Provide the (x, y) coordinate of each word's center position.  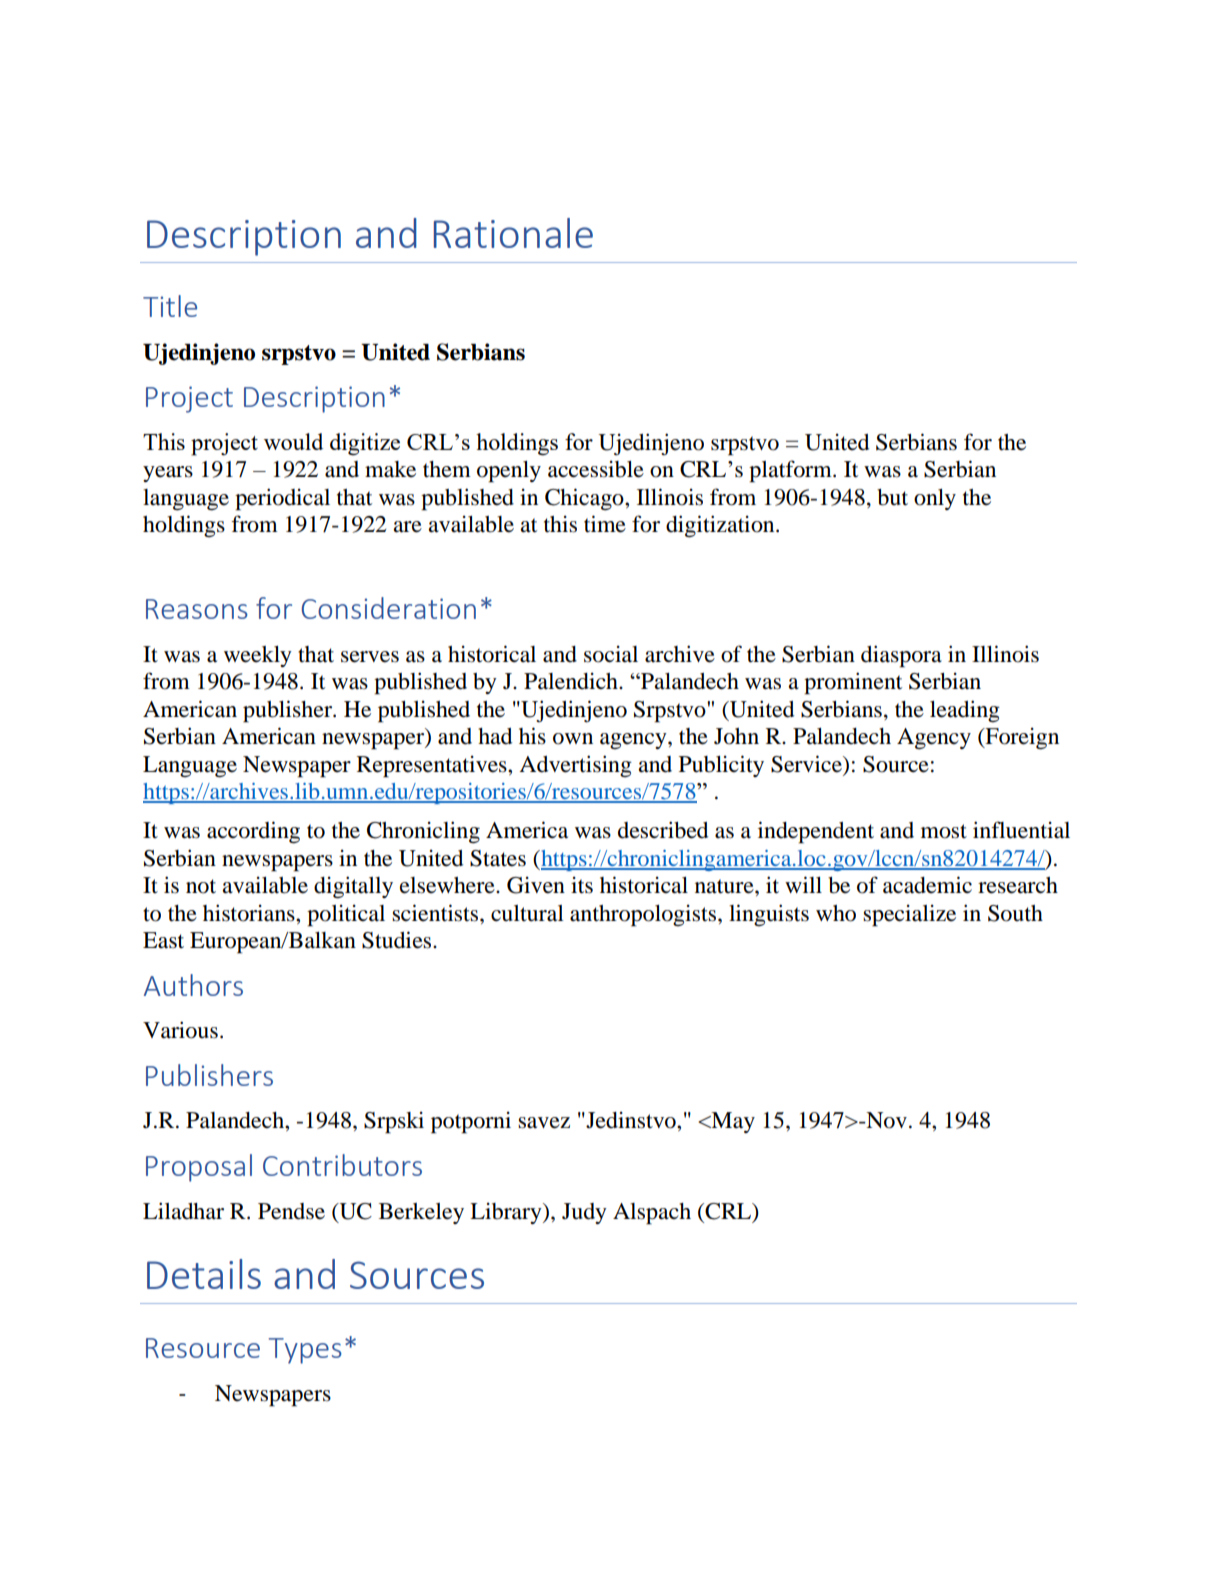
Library (507, 1213)
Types (305, 1351)
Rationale (513, 233)
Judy (584, 1213)
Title (170, 306)
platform (791, 471)
